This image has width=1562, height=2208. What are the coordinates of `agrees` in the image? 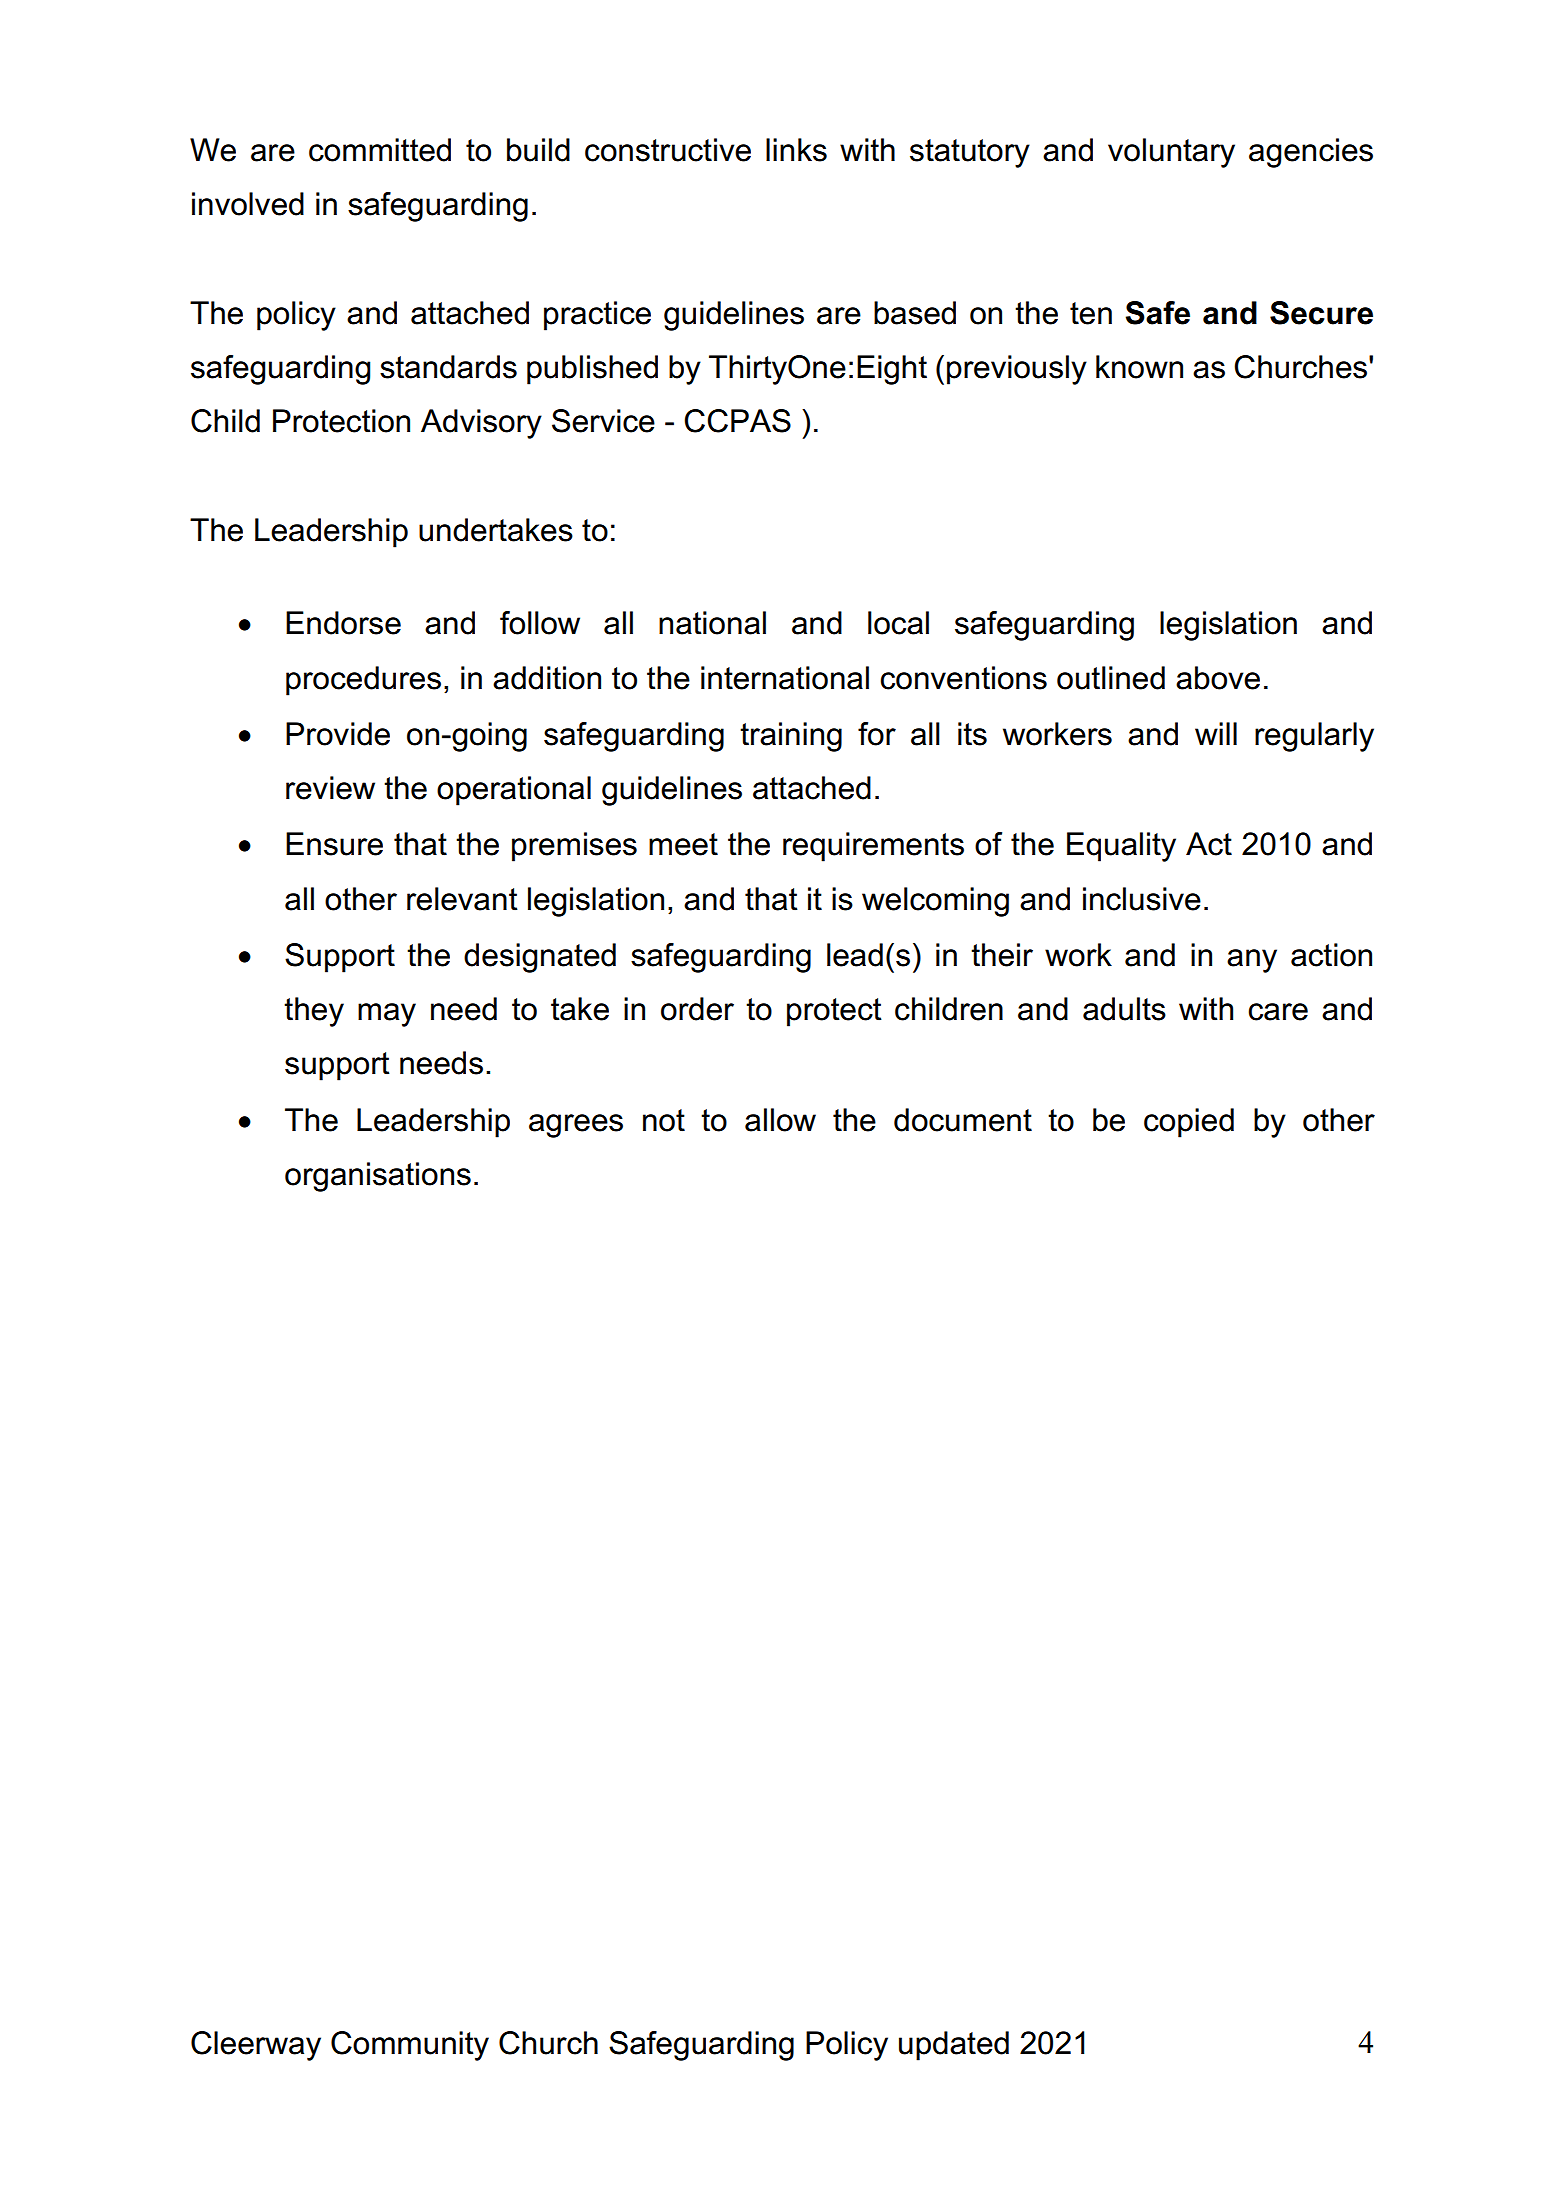 It's located at (576, 1126).
